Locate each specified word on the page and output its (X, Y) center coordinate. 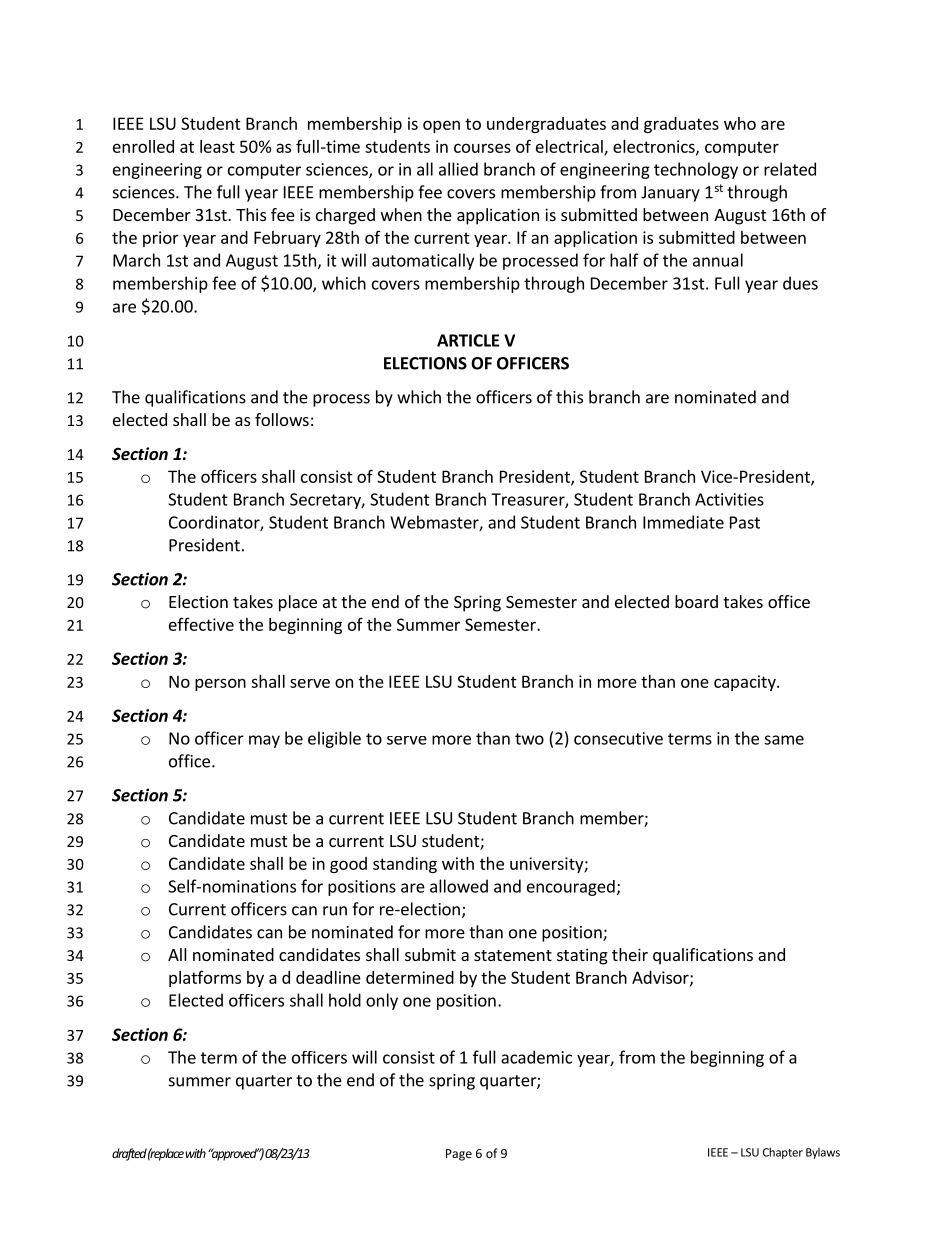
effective (201, 624)
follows (282, 419)
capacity (746, 683)
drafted (129, 1154)
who (740, 123)
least (217, 146)
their (630, 954)
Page (459, 1155)
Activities (729, 499)
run (335, 911)
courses (482, 148)
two (529, 739)
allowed (459, 886)
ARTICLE (468, 340)
